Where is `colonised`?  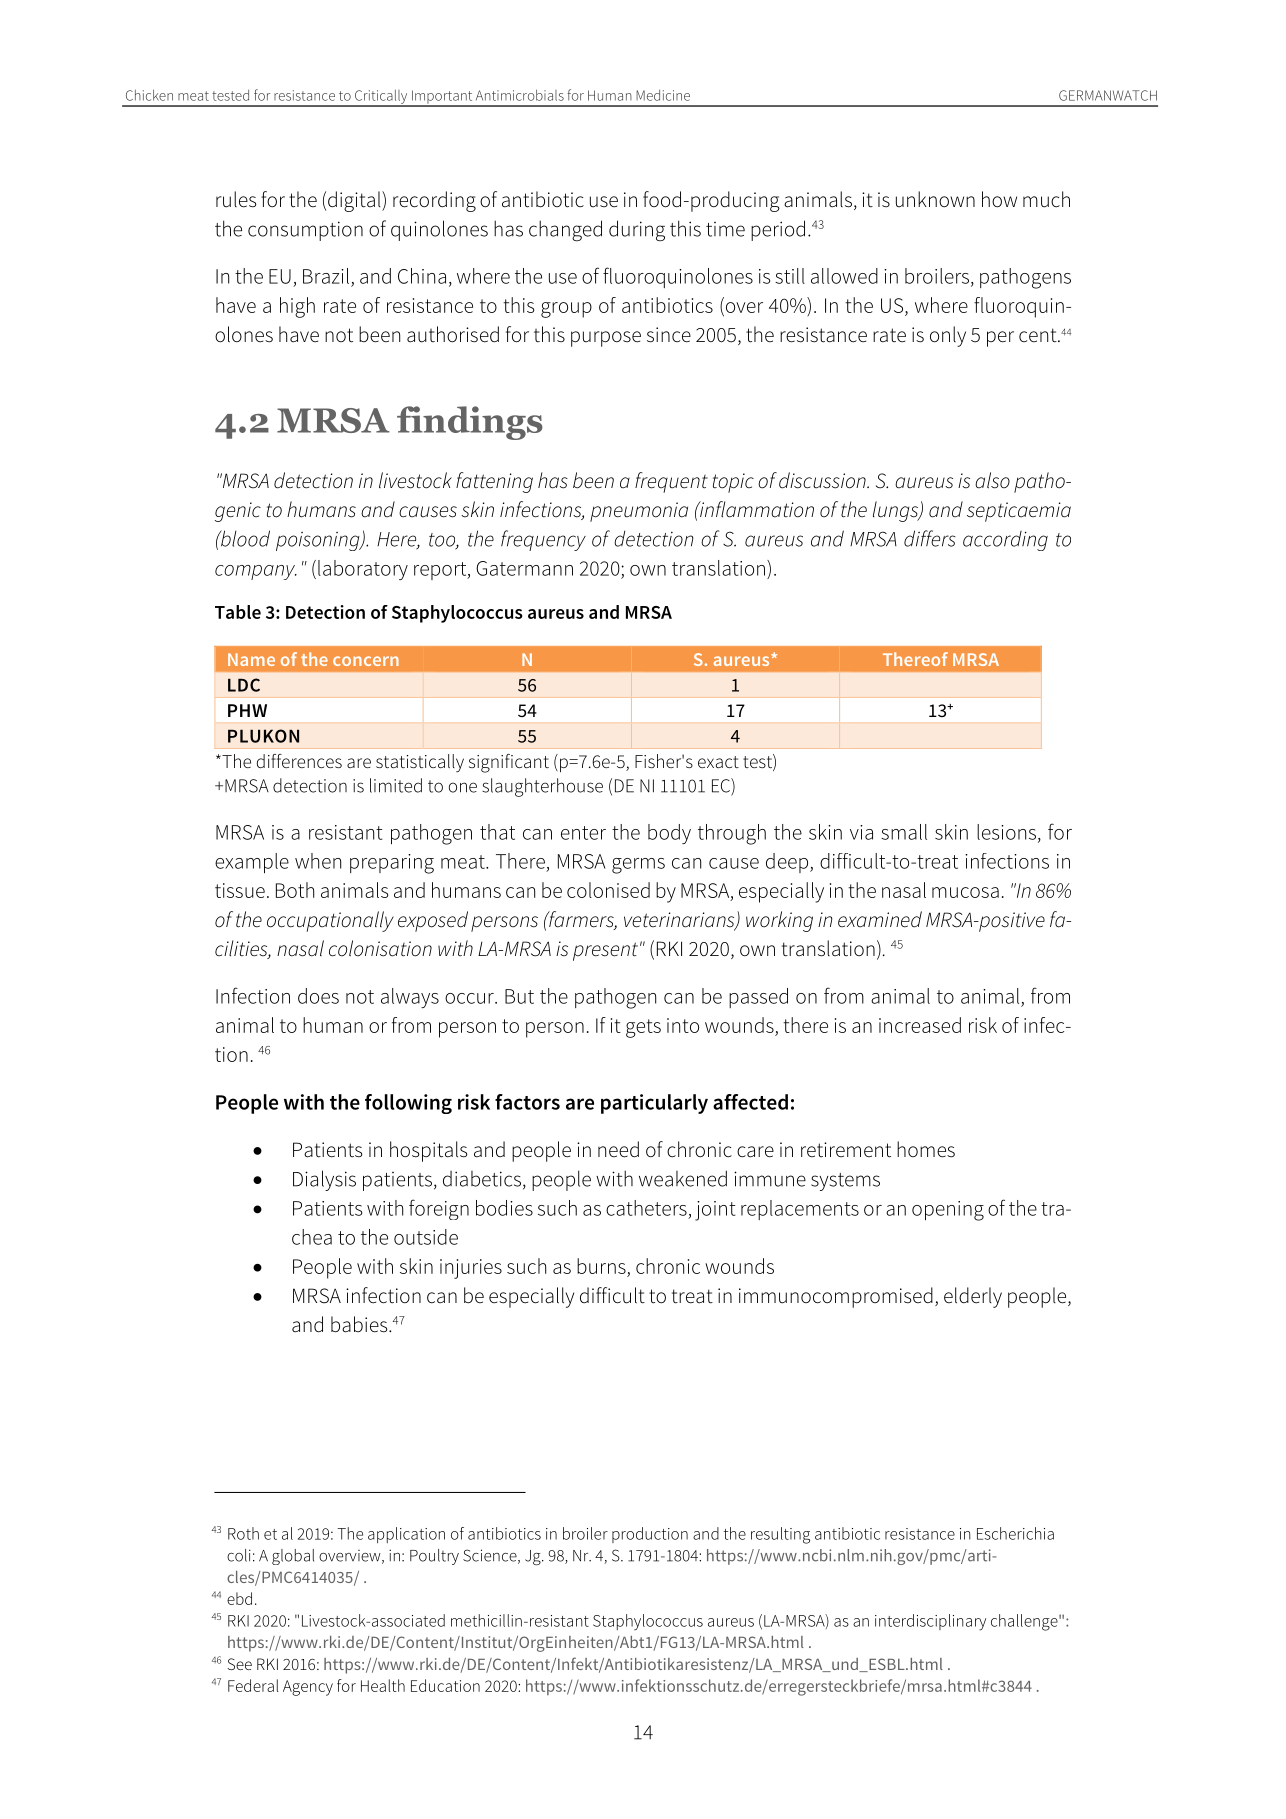 colonised is located at coordinates (608, 890).
